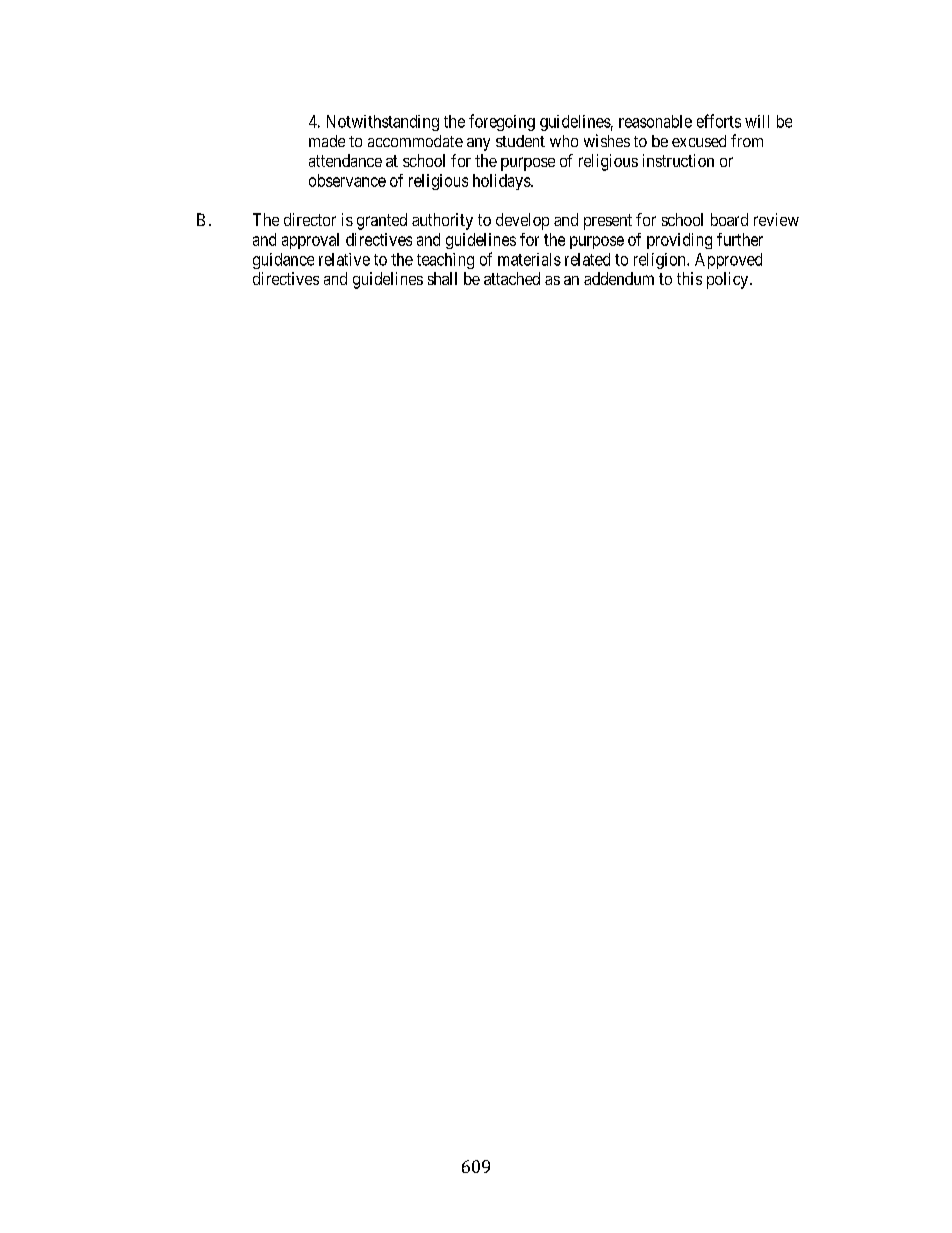 This screenshot has height=1233, width=952. Describe the element at coordinates (608, 222) in the screenshot. I see `present` at that location.
